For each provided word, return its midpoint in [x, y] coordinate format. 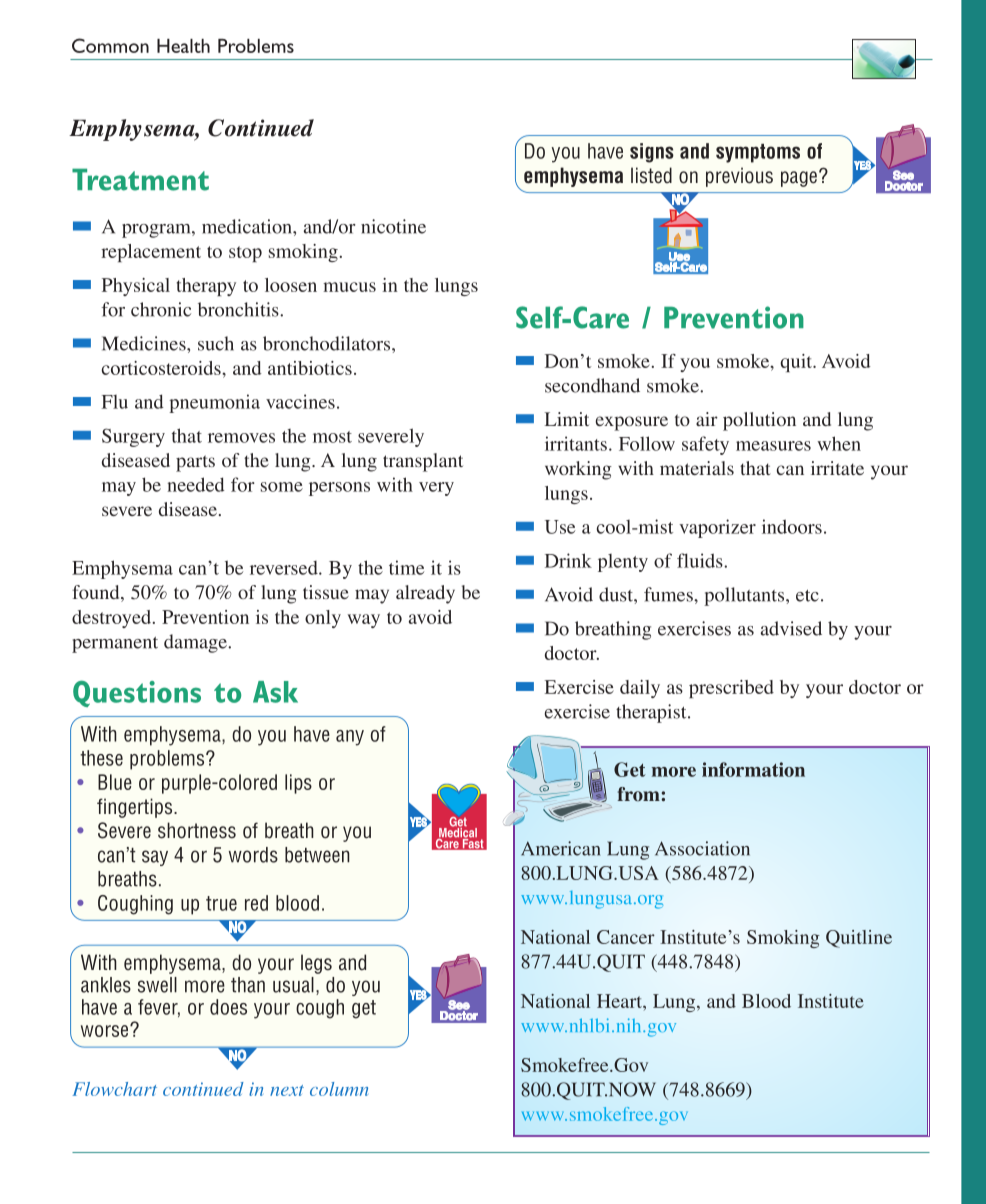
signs [652, 153]
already [425, 594]
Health [183, 46]
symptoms [758, 153]
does [228, 1007]
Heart [620, 1001]
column [339, 1089]
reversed [285, 568]
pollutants [745, 596]
